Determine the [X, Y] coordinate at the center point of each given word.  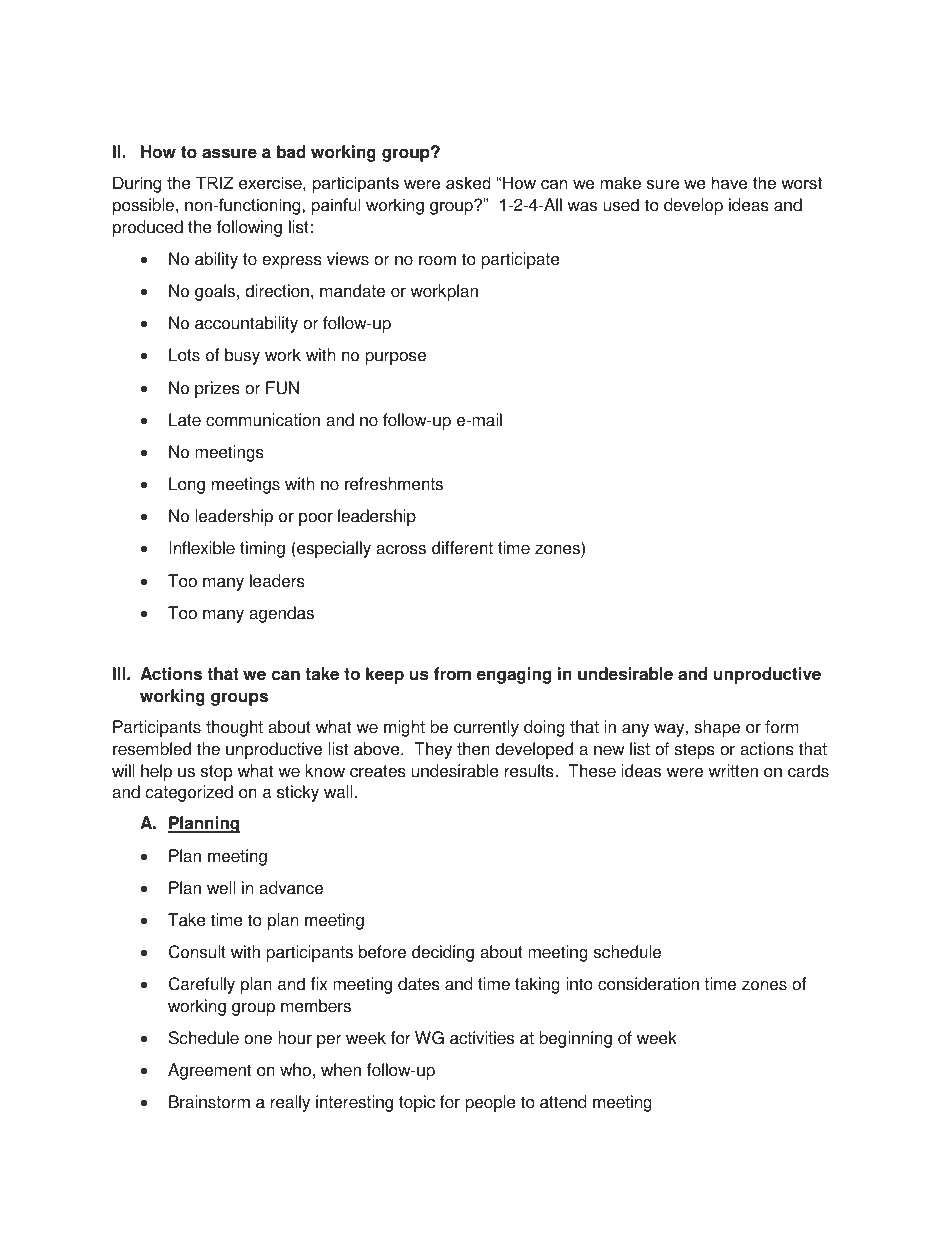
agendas [281, 614]
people [490, 1103]
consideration [648, 984]
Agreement [209, 1071]
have [729, 182]
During [137, 184]
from [452, 674]
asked [468, 182]
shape [717, 728]
